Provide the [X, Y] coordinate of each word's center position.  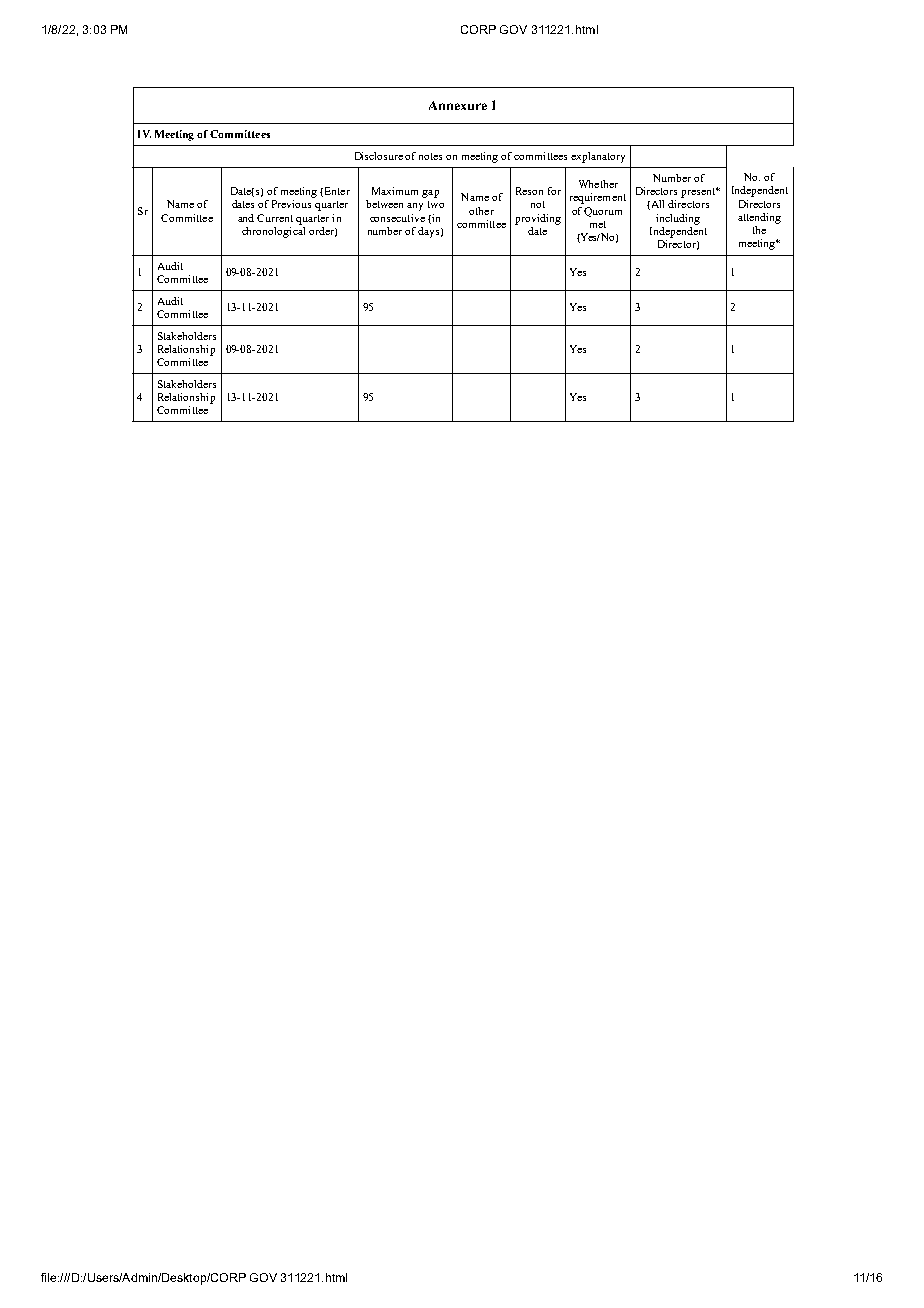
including [678, 219]
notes [430, 156]
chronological [273, 231]
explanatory [598, 157]
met [598, 224]
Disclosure [380, 156]
